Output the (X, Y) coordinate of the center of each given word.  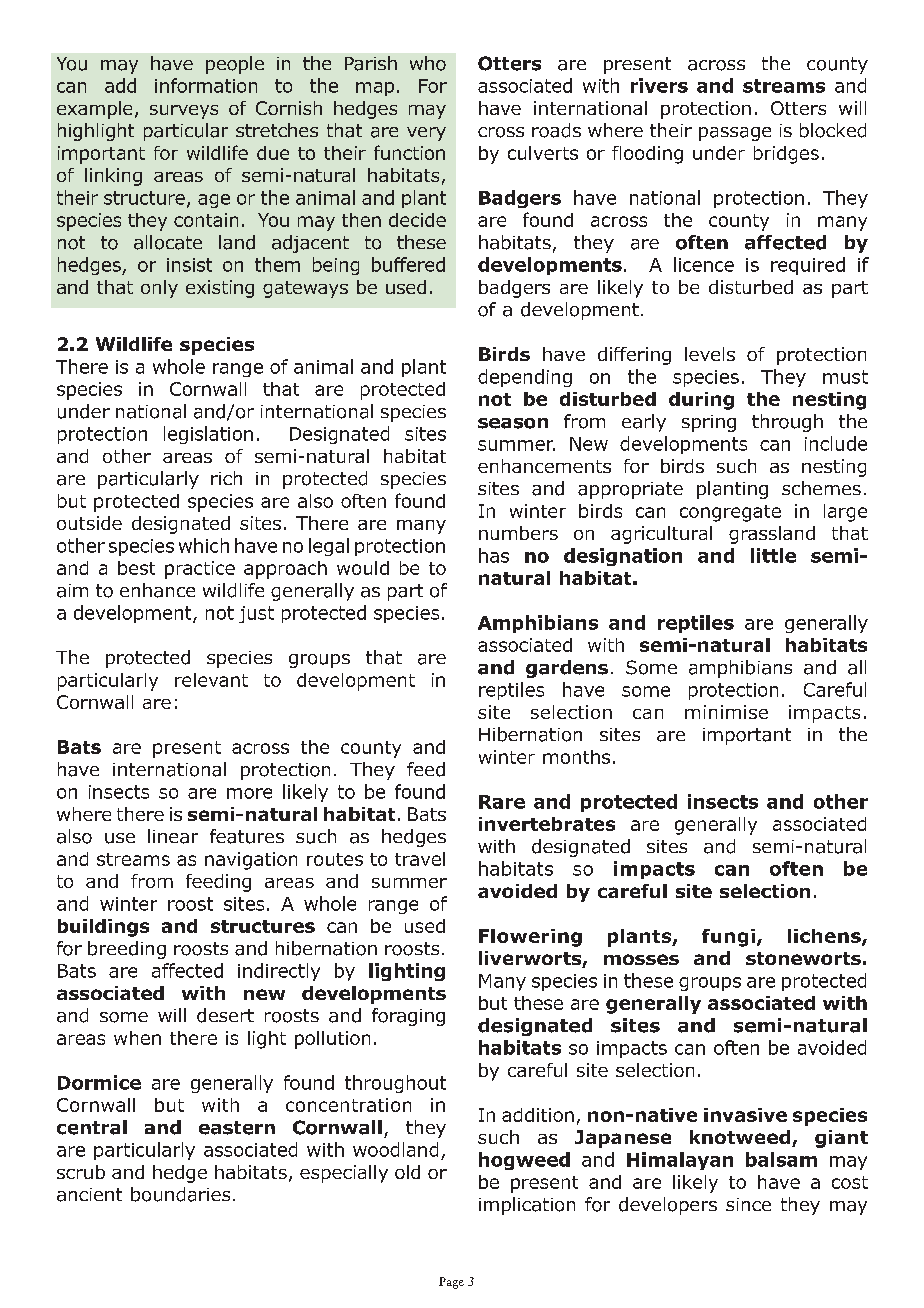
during (701, 401)
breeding (127, 950)
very (426, 134)
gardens (567, 669)
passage (735, 134)
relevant (211, 680)
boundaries (180, 1194)
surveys (184, 112)
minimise (726, 712)
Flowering (530, 938)
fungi (728, 938)
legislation (208, 435)
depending (525, 378)
